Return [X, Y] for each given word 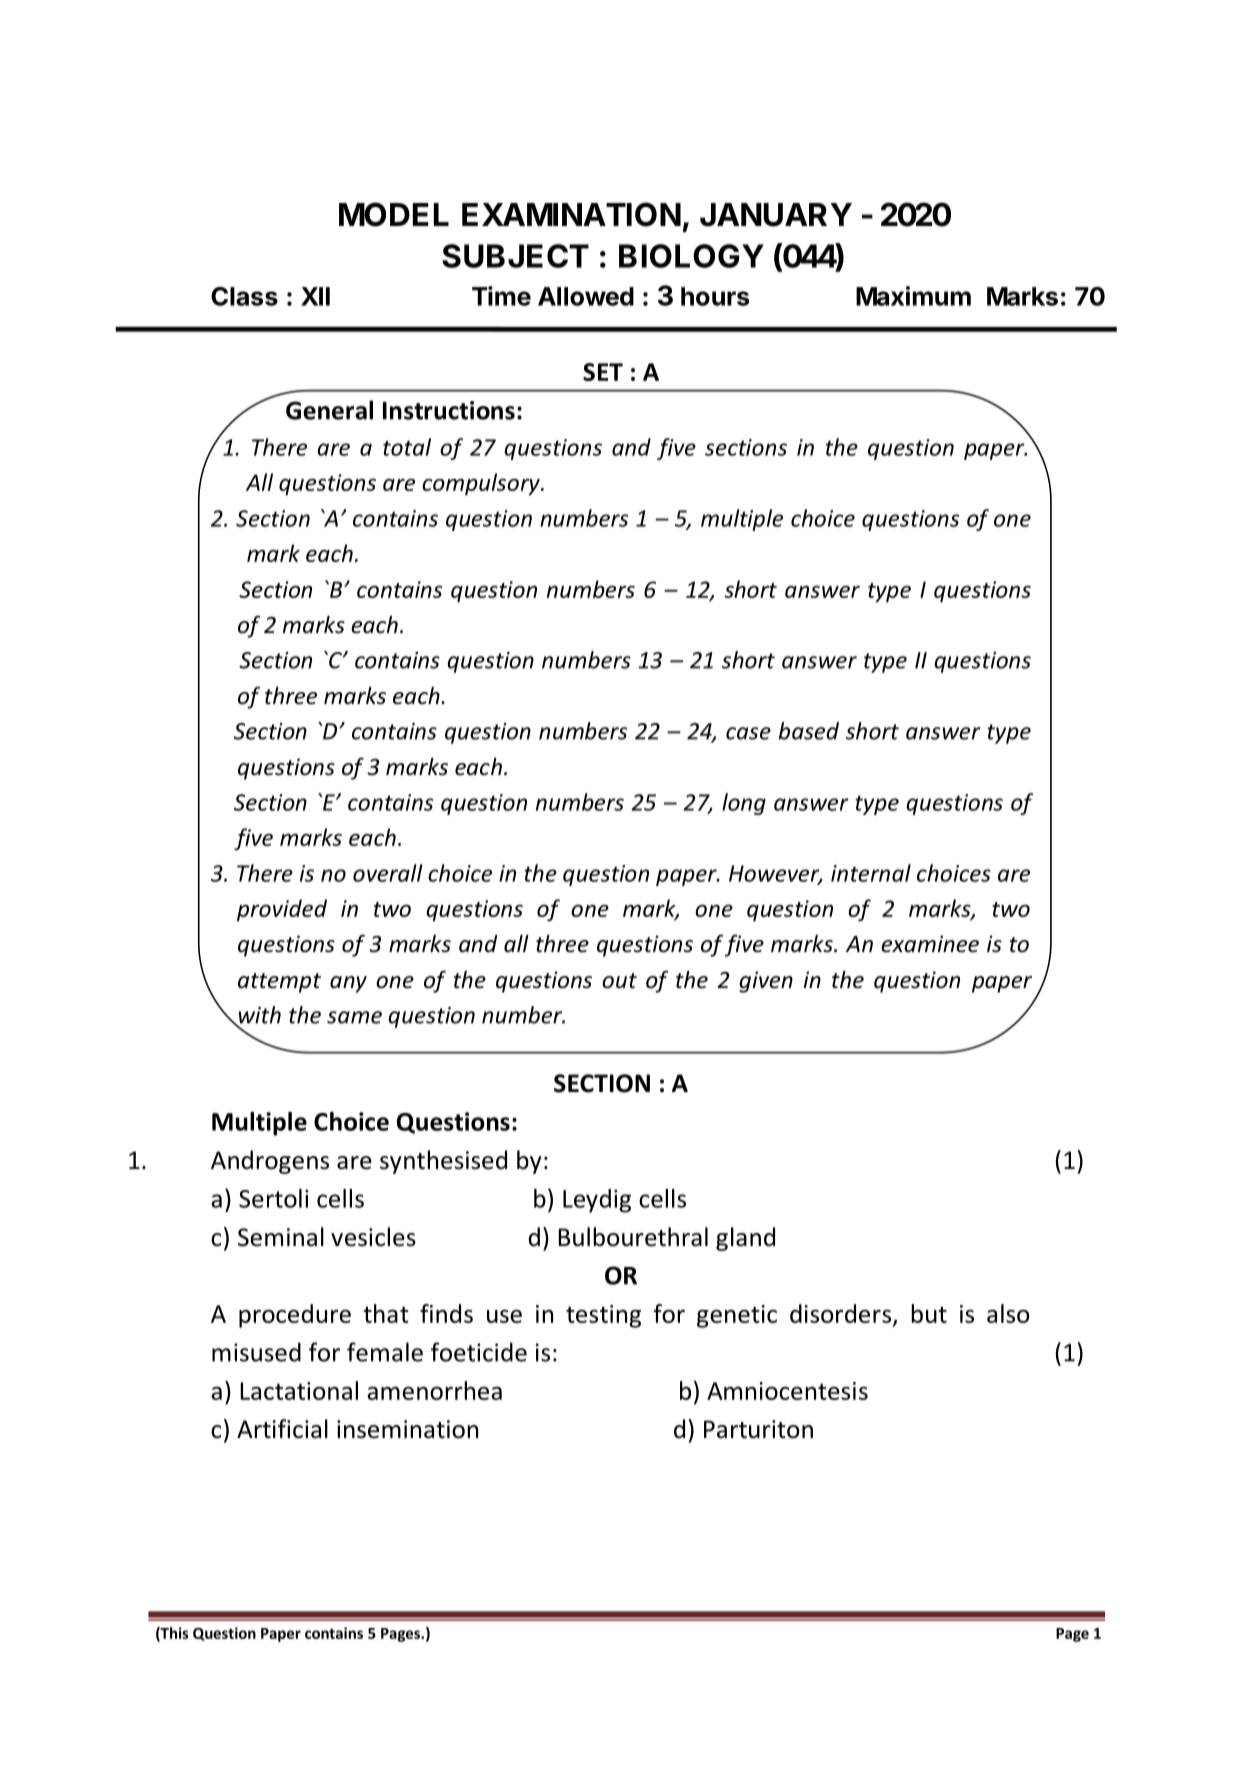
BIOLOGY [691, 256]
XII [315, 296]
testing [603, 1316]
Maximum [913, 296]
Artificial [282, 1429]
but [929, 1313]
